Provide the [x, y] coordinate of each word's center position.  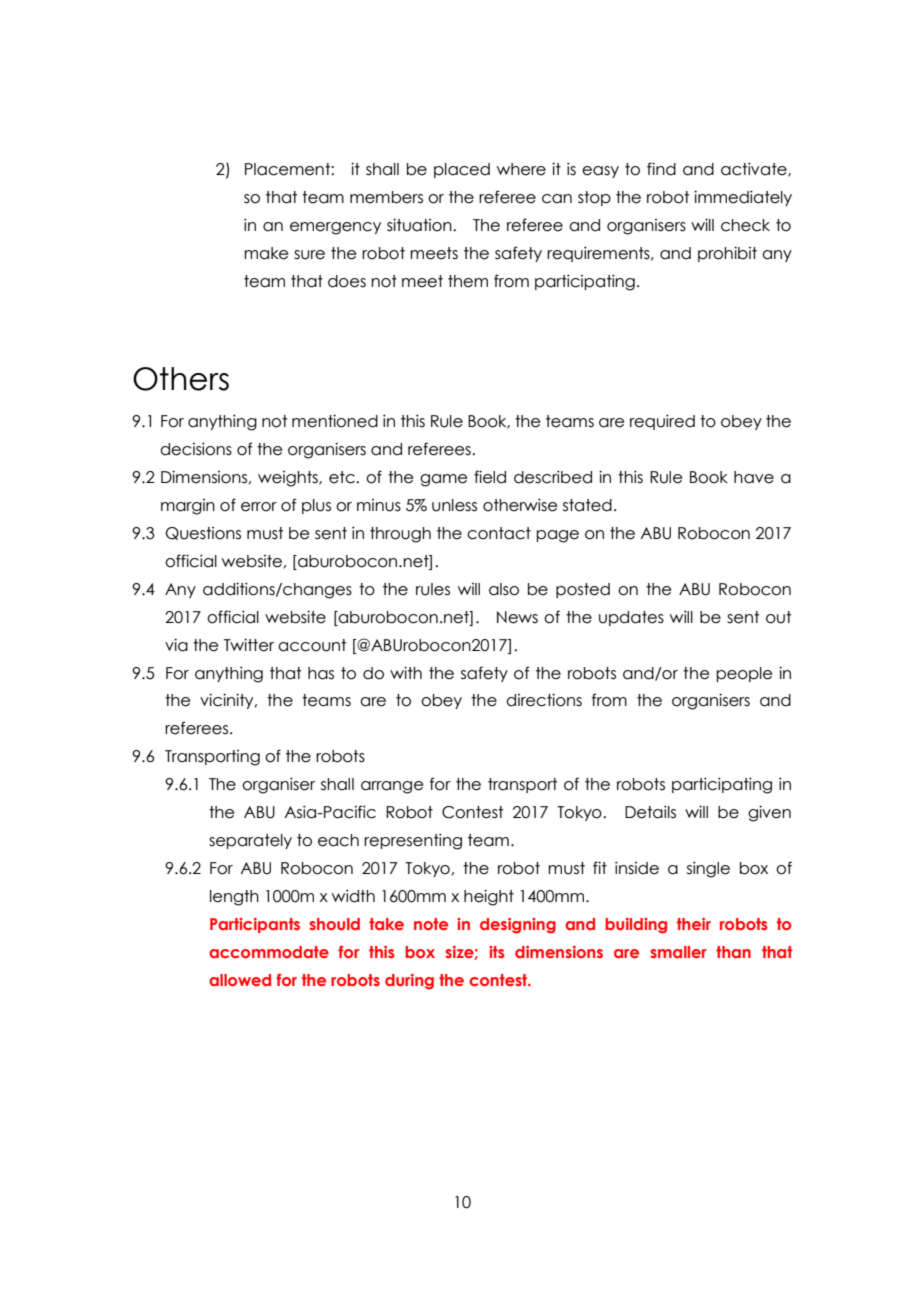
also [504, 589]
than [733, 952]
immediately [743, 198]
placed [462, 170]
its [497, 952]
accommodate [269, 952]
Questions [203, 533]
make [266, 253]
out [778, 617]
